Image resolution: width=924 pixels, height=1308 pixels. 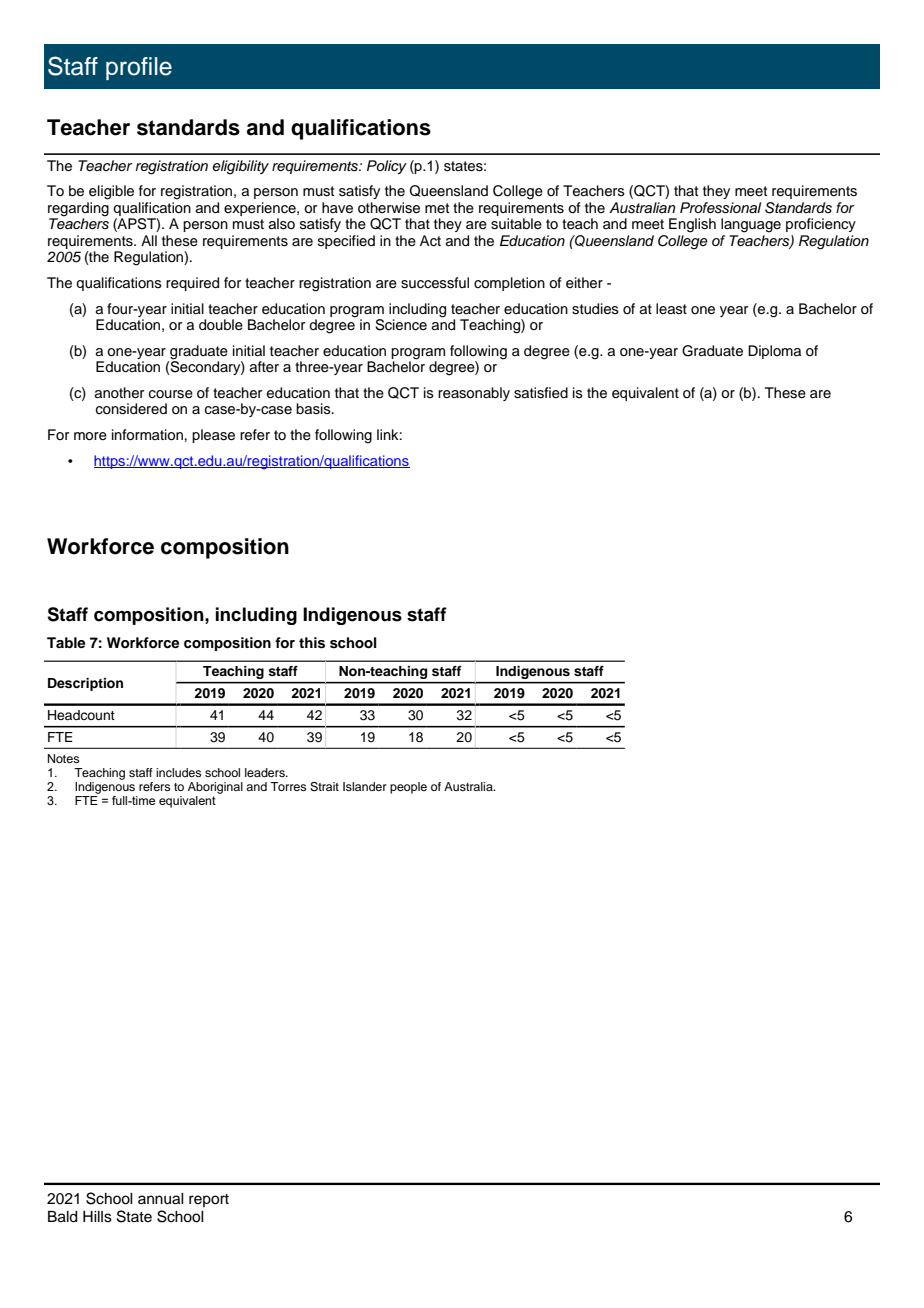 I want to click on this, so click(x=312, y=643).
